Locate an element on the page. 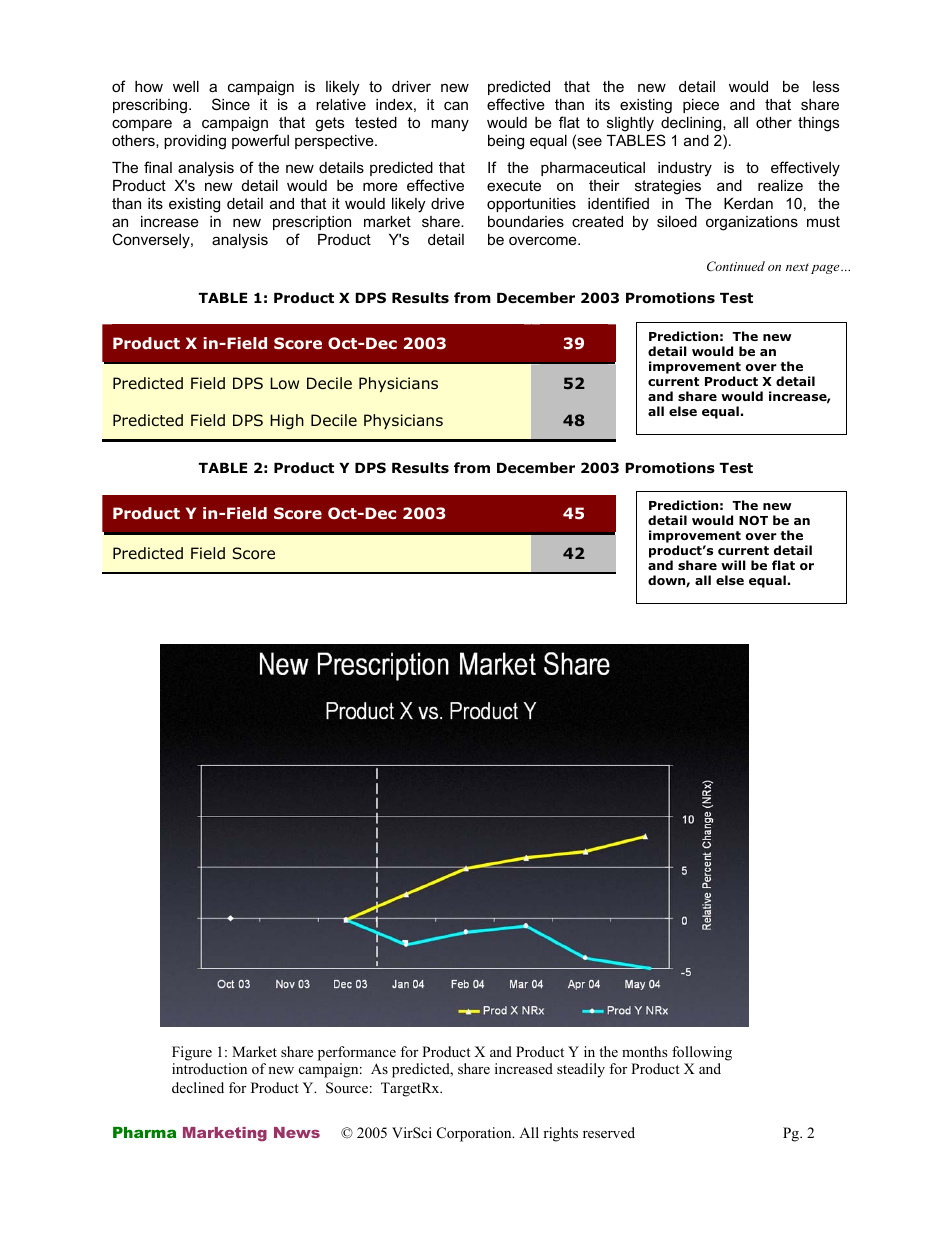  Since is located at coordinates (231, 104).
